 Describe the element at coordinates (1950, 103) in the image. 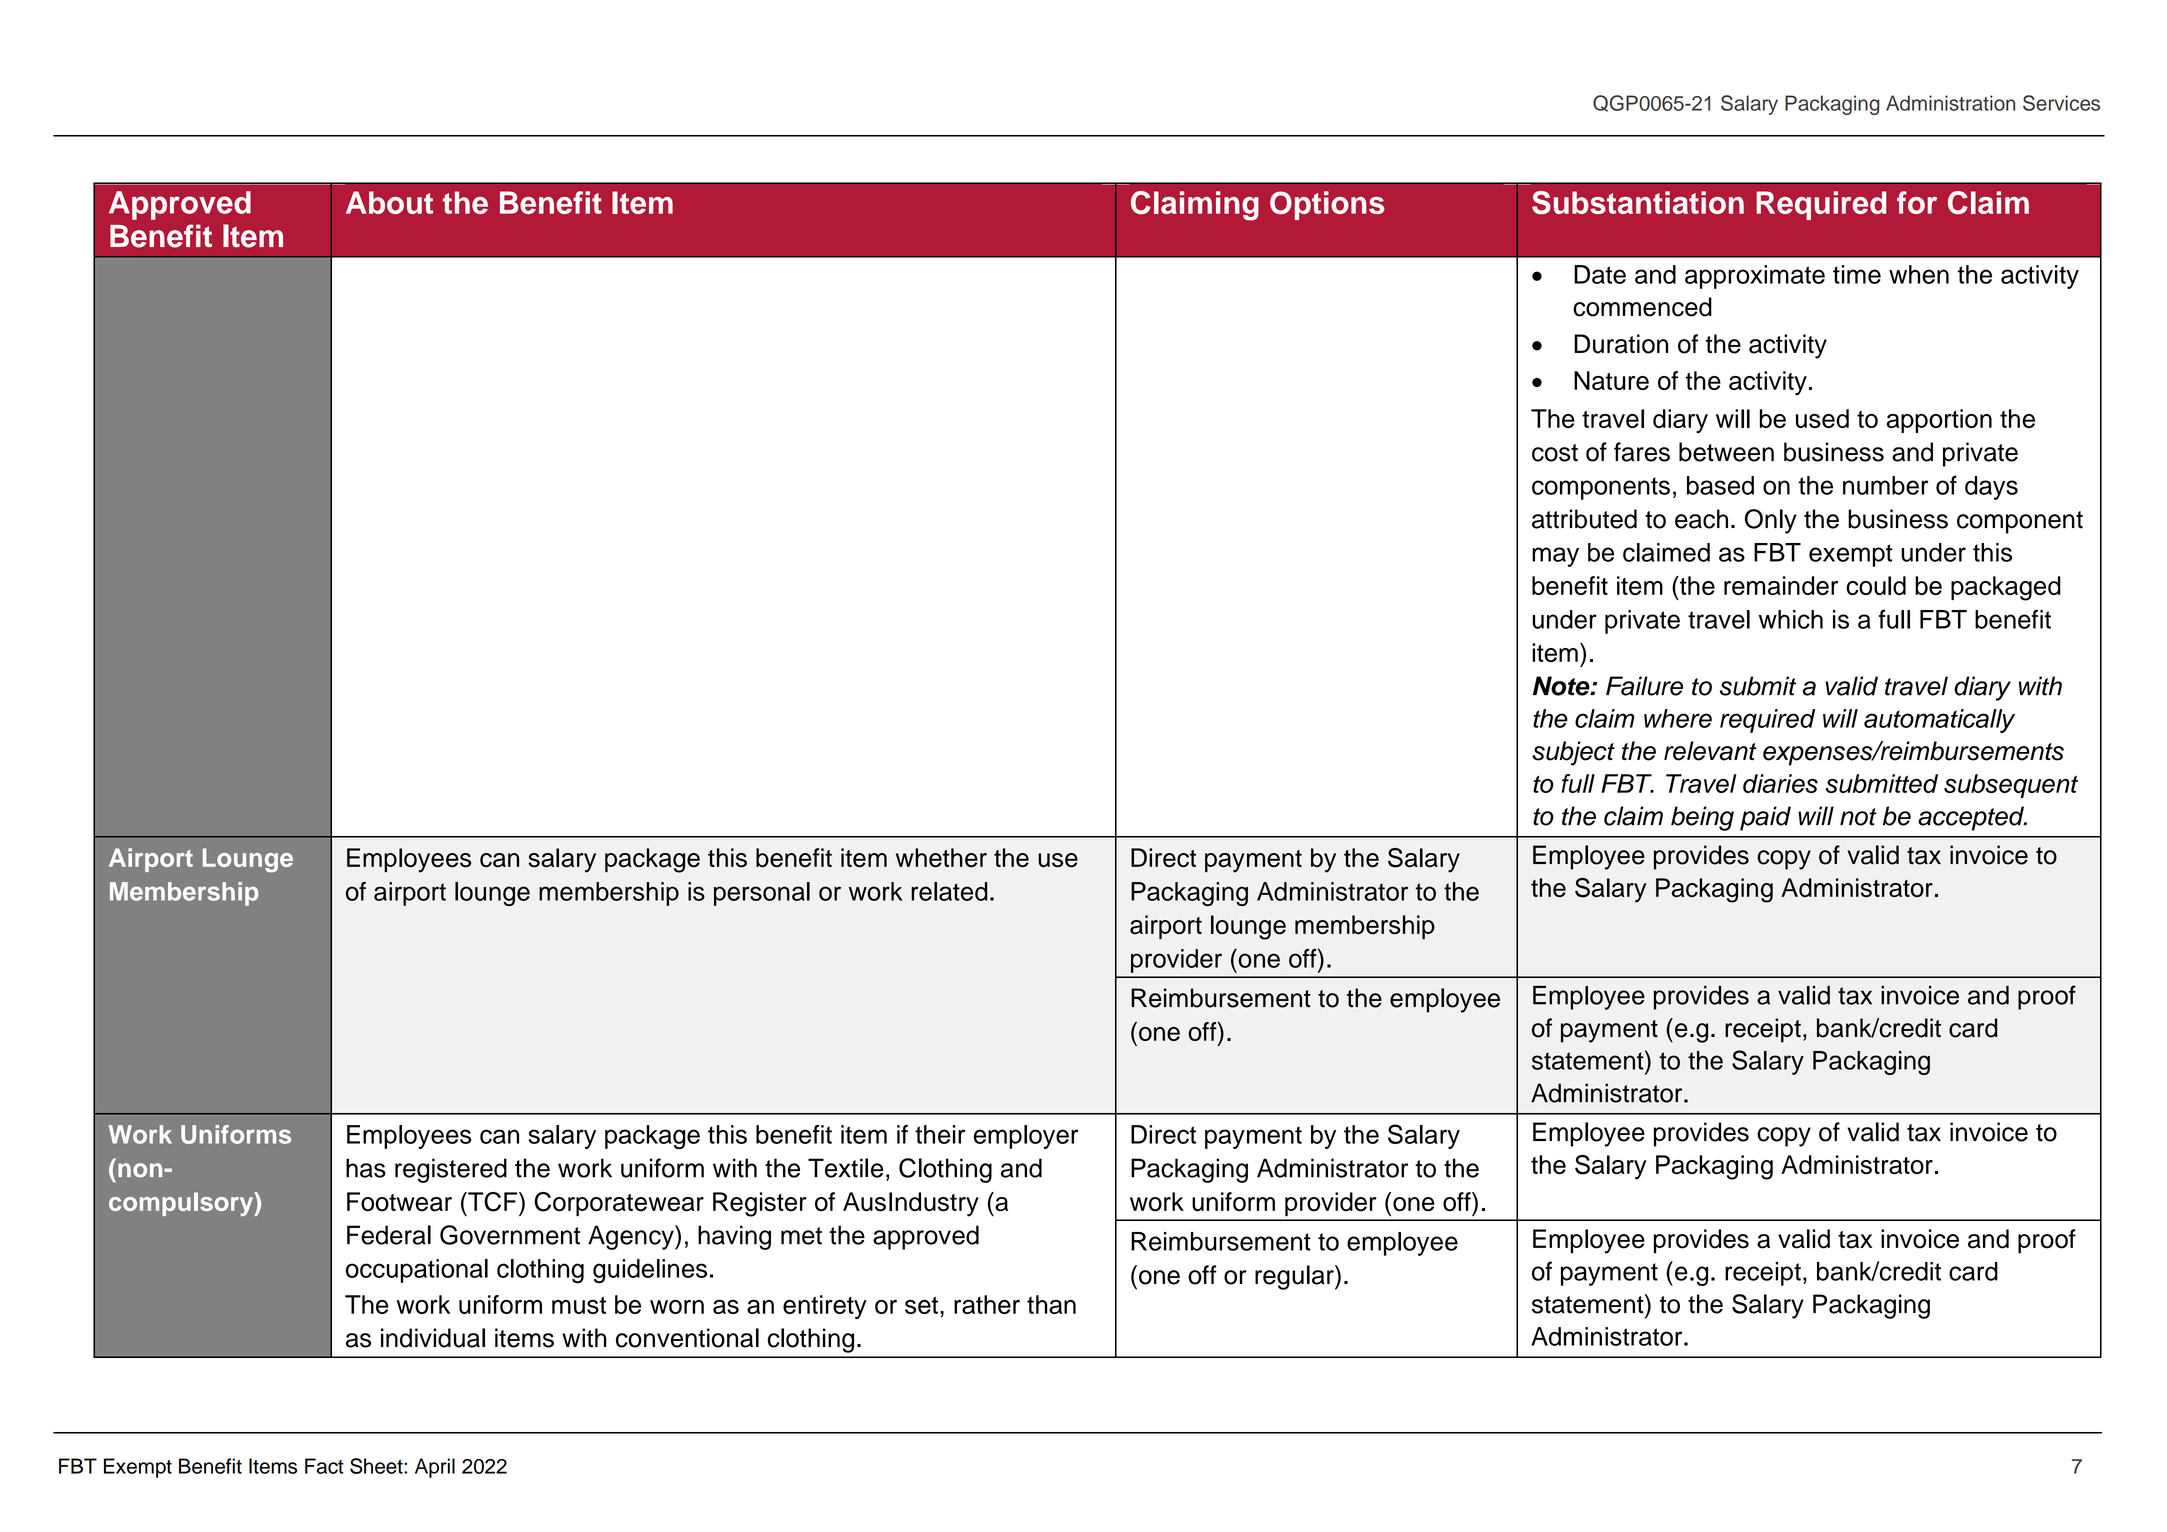

I see `Administration` at that location.
